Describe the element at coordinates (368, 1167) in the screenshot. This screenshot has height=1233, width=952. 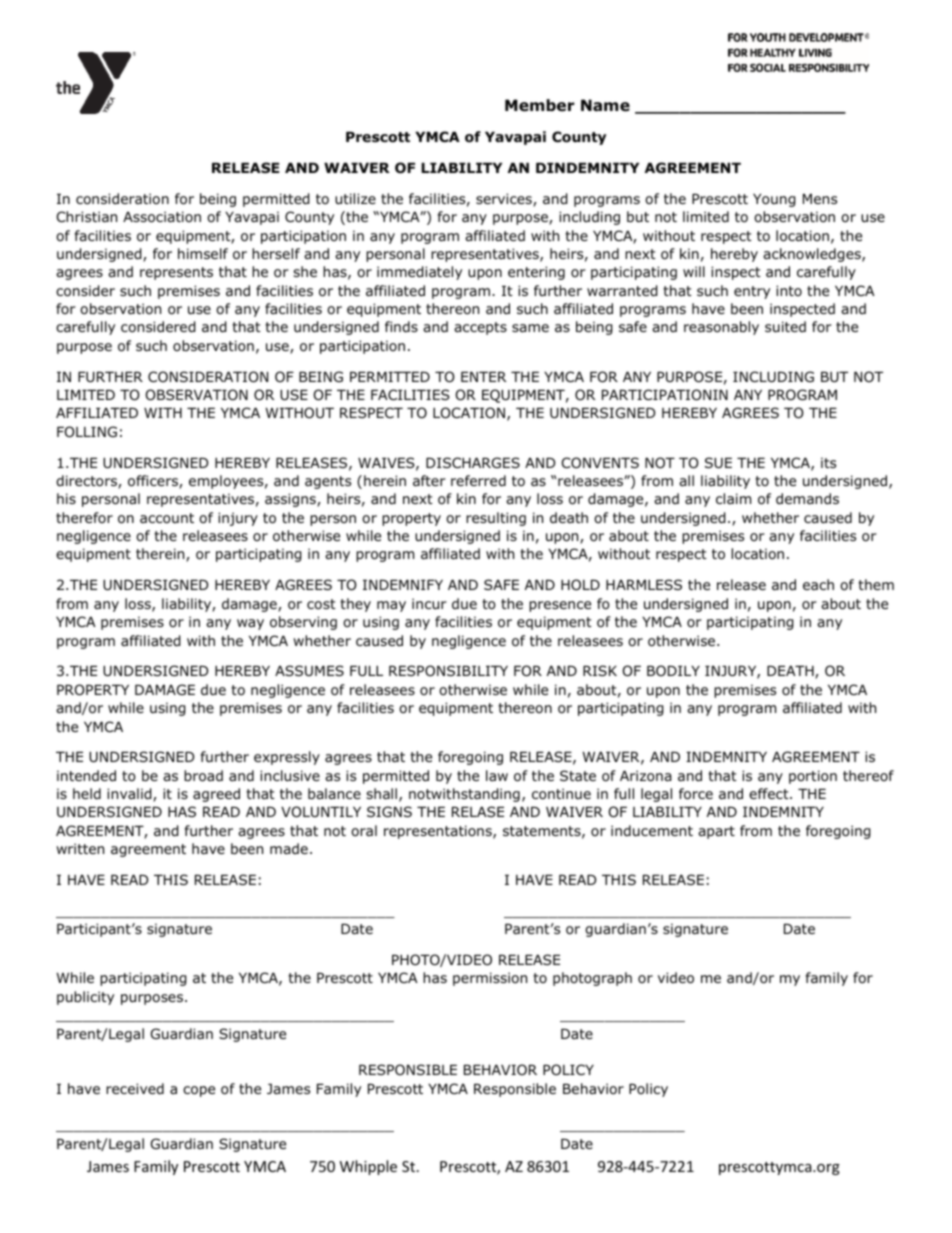
I see `Whipple` at that location.
